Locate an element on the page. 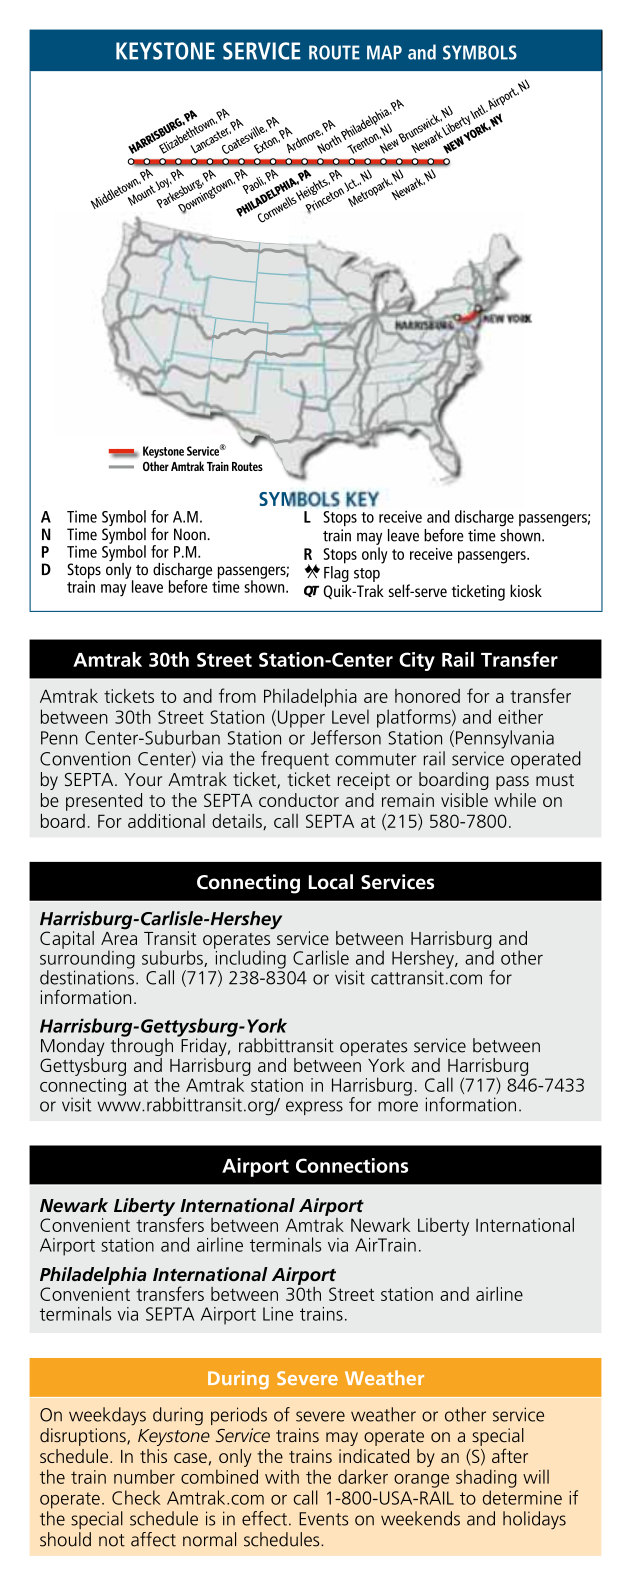  shading is located at coordinates (486, 1478).
